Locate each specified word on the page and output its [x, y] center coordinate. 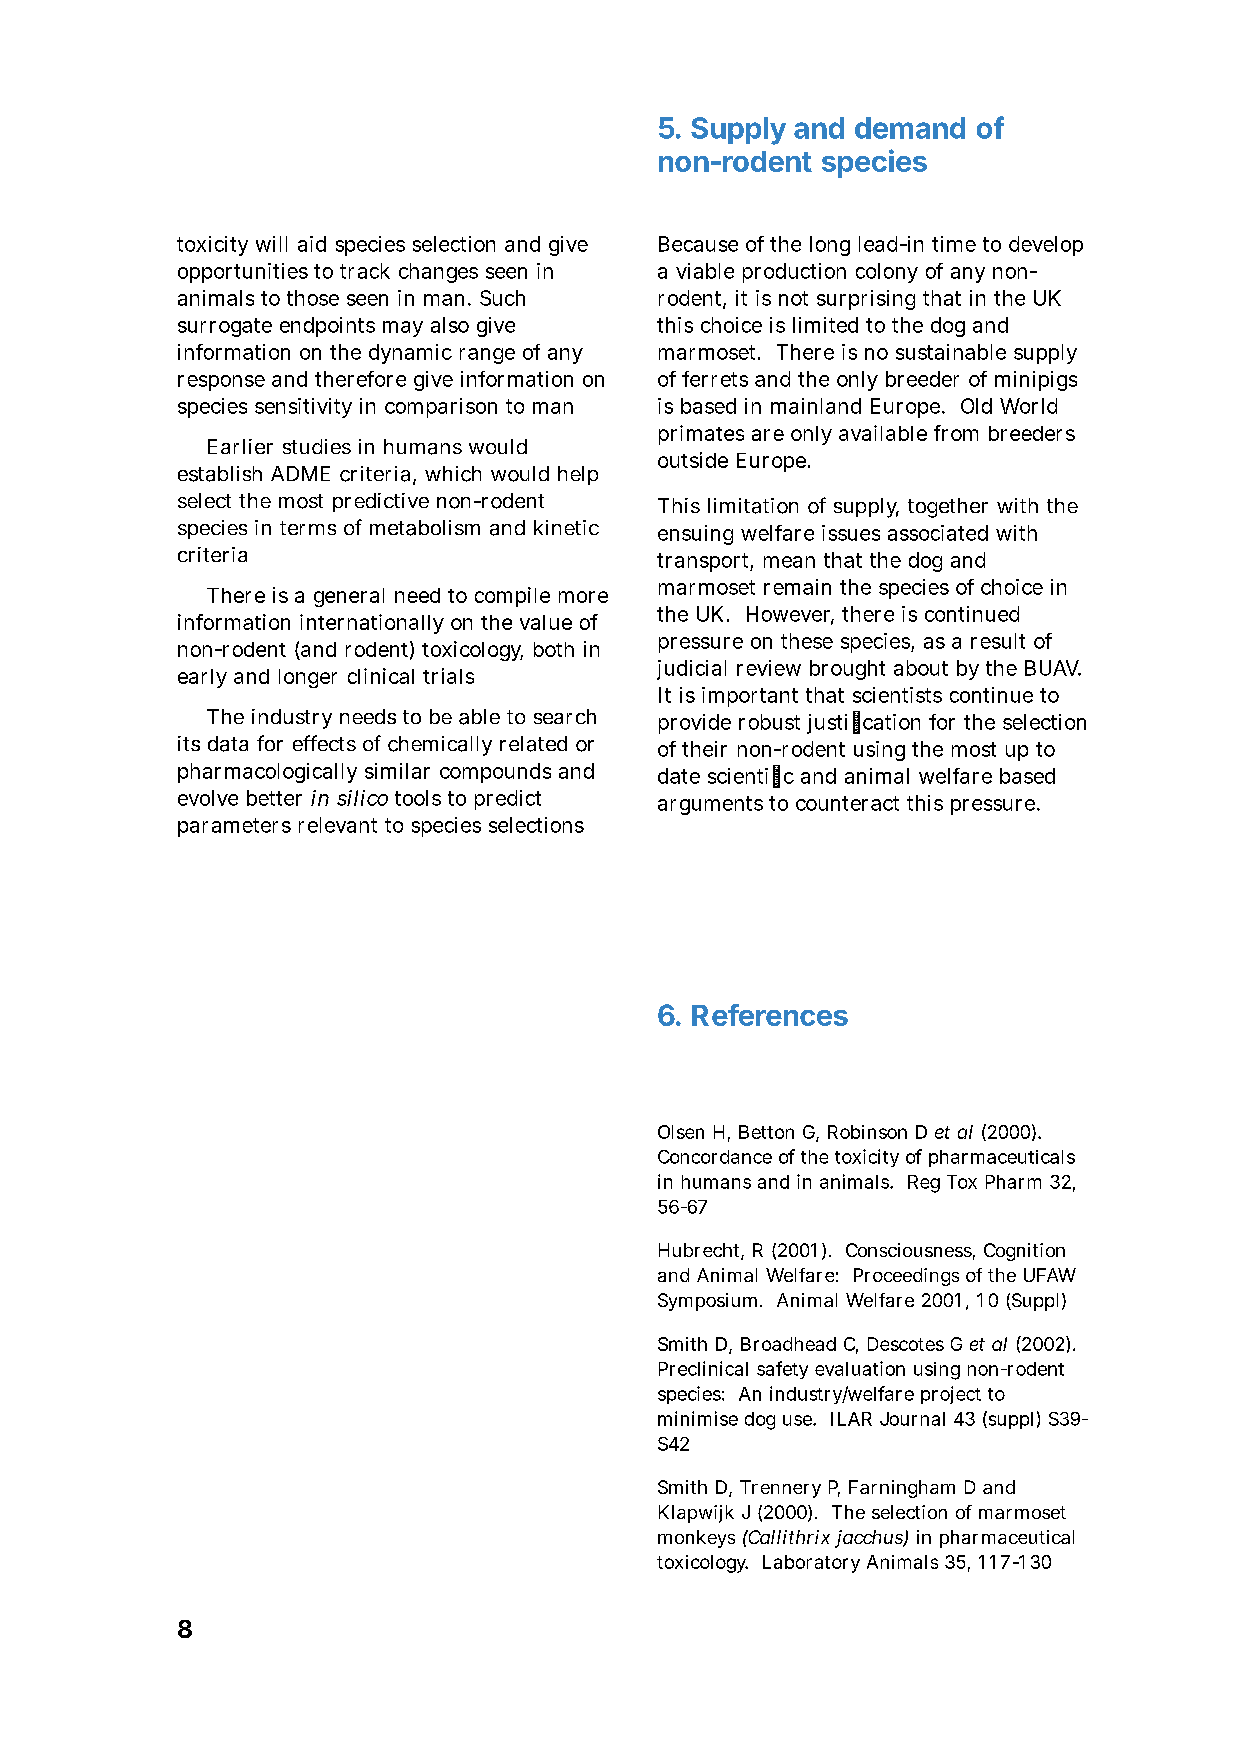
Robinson [867, 1132]
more [583, 597]
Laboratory [811, 1564]
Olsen [681, 1132]
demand [910, 128]
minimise [698, 1418]
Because [698, 244]
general [349, 597]
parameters [234, 827]
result [998, 641]
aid [312, 244]
